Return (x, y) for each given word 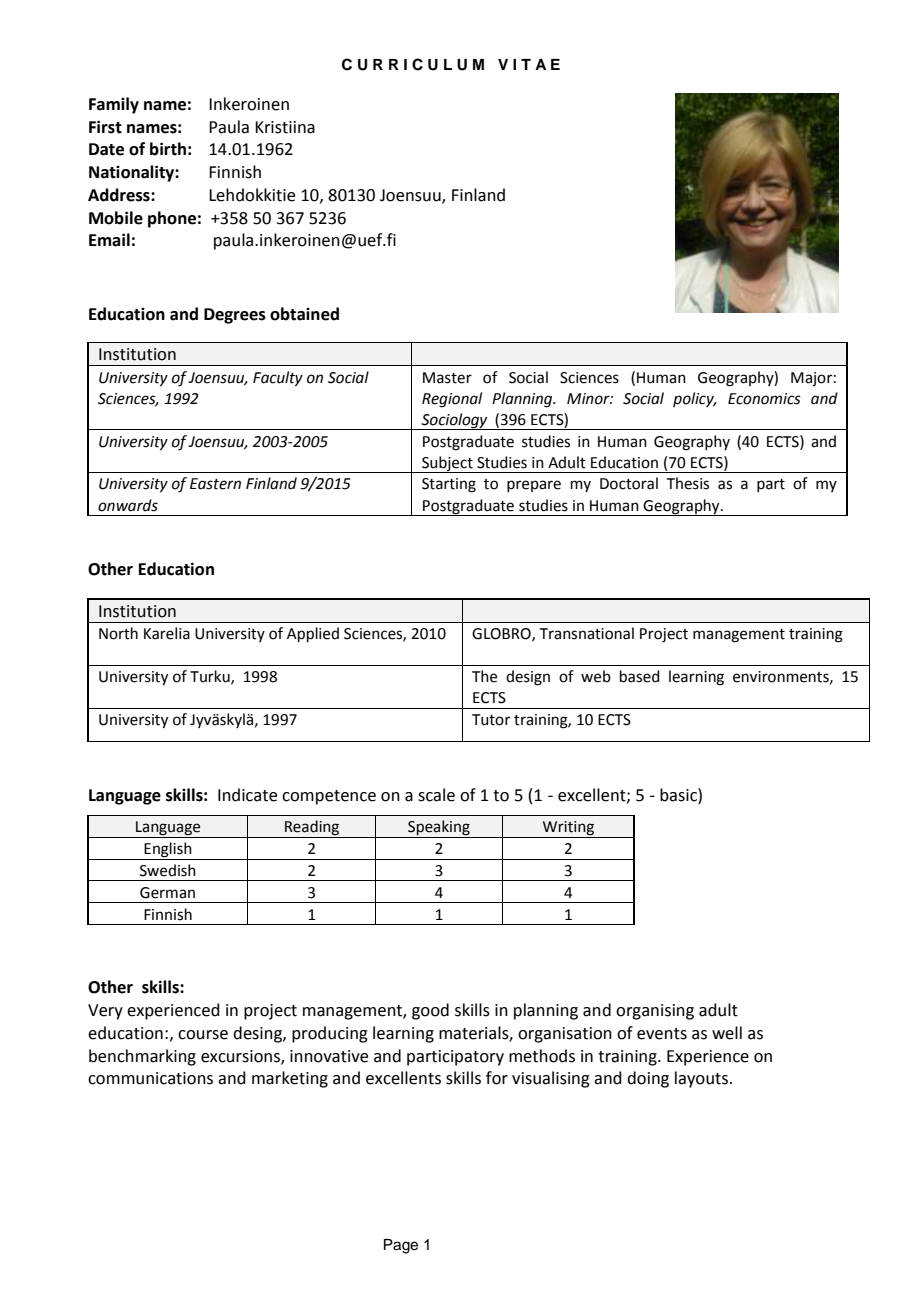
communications (150, 1078)
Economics (764, 399)
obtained (304, 314)
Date (106, 149)
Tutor (491, 720)
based (640, 676)
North (118, 633)
